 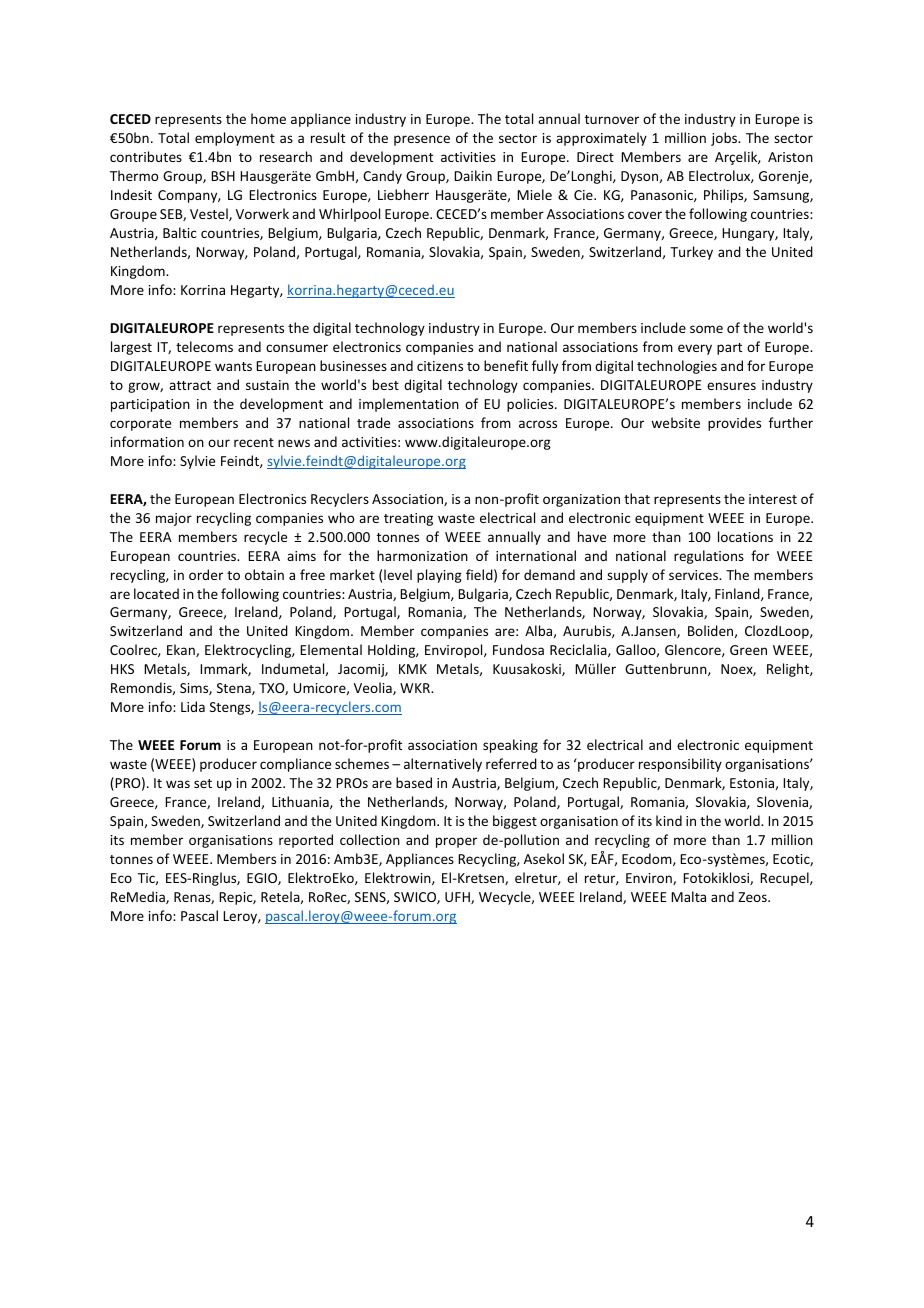 What do you see at coordinates (174, 519) in the document?
I see `major` at bounding box center [174, 519].
